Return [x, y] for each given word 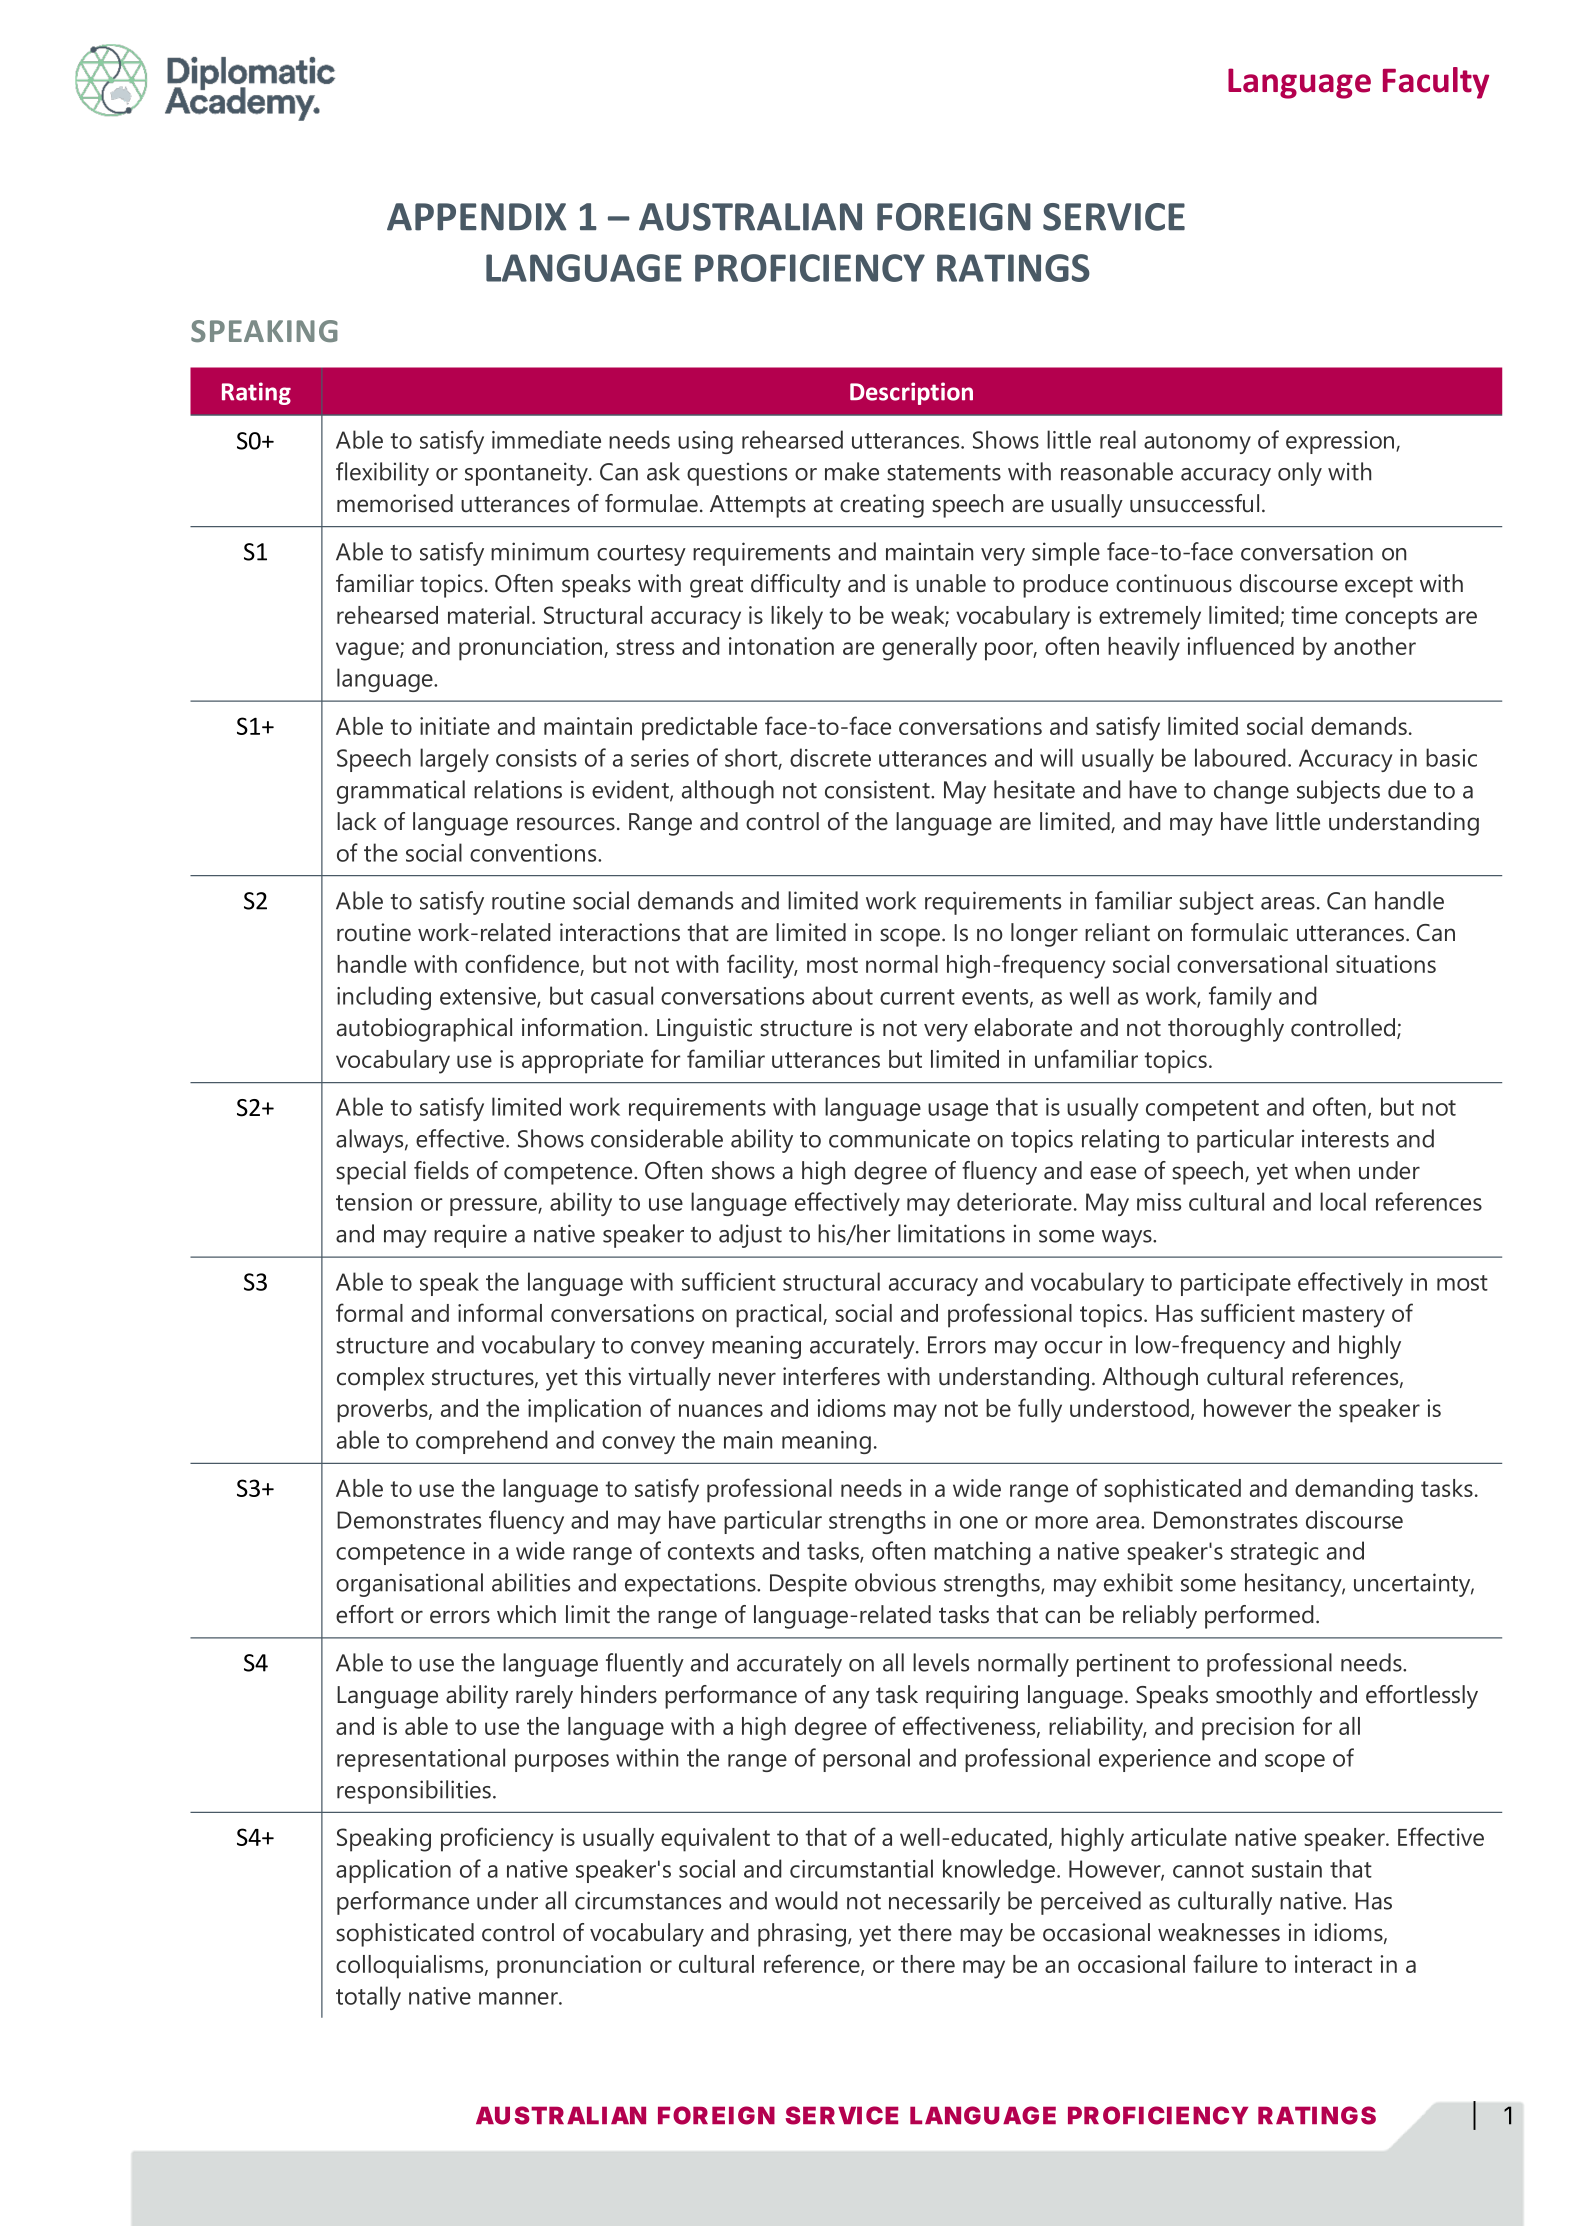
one [979, 1522]
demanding [1354, 1491]
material [488, 615]
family [1240, 998]
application [393, 1871]
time [1314, 615]
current [917, 997]
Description [911, 393]
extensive [489, 997]
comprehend [482, 1442]
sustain [1287, 1869]
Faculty [1436, 83]
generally [929, 649]
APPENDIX [476, 217]
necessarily [944, 1903]
